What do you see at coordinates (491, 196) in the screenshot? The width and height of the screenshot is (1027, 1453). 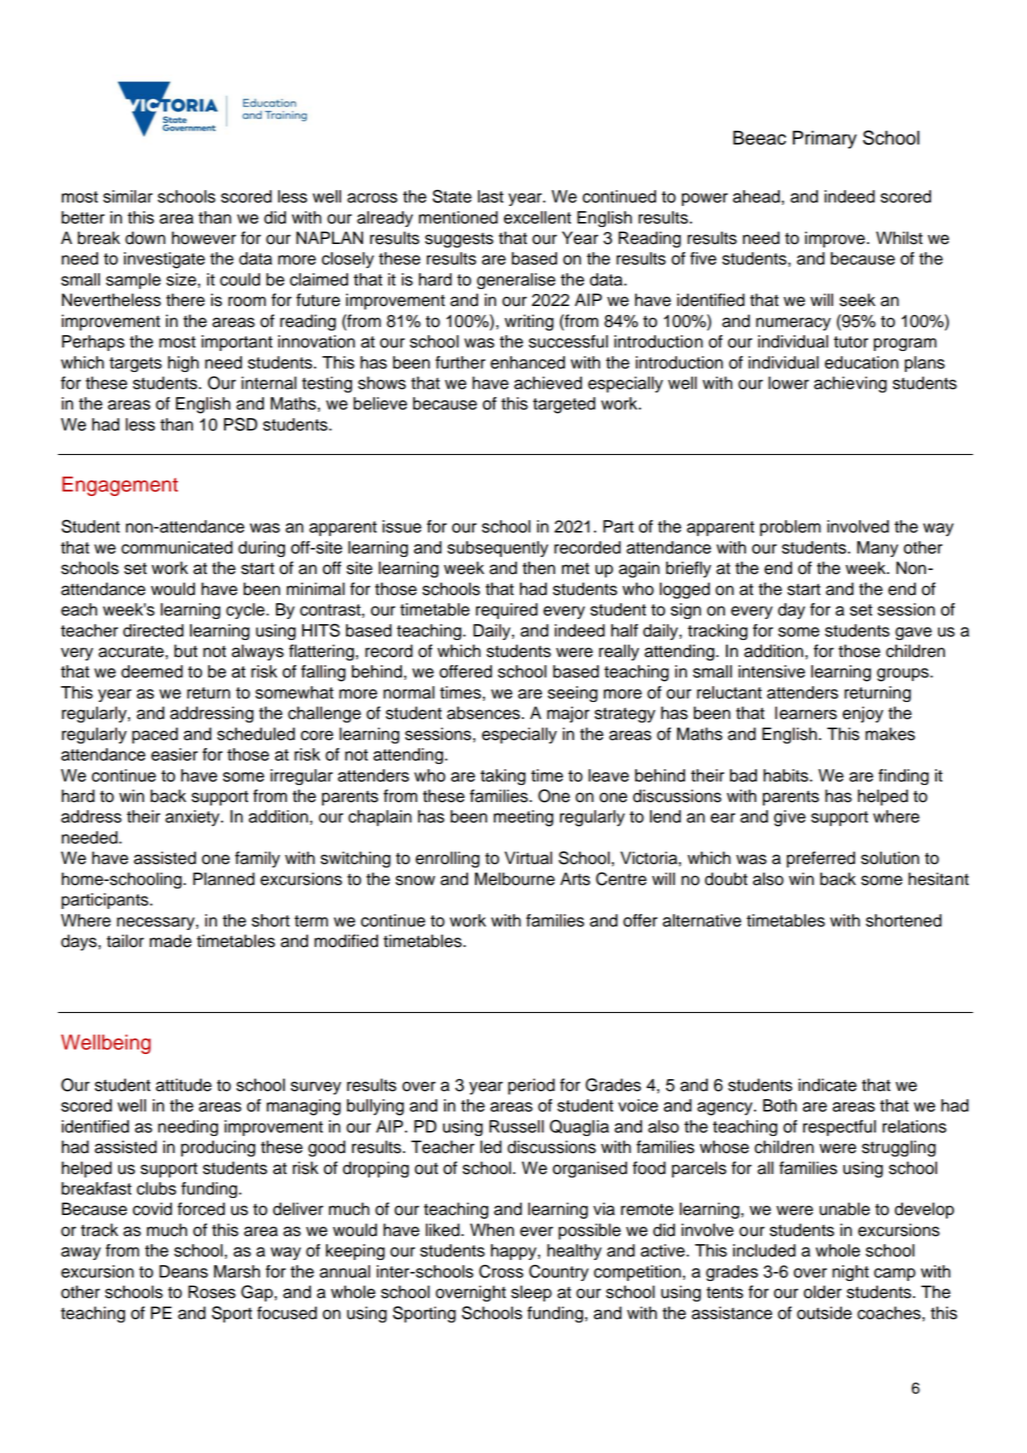 I see `last` at bounding box center [491, 196].
